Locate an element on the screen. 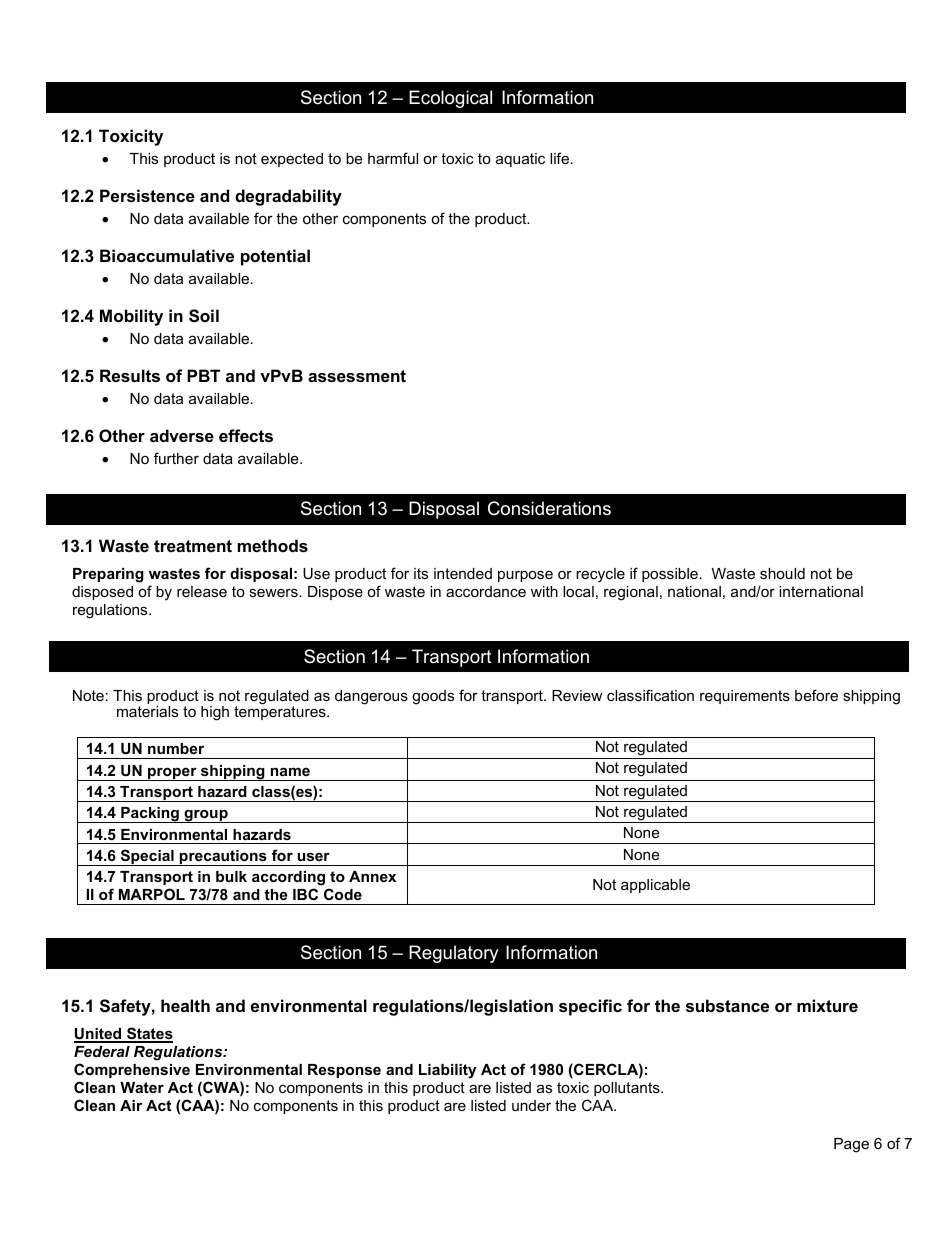 This screenshot has height=1233, width=952. Air is located at coordinates (131, 1105).
